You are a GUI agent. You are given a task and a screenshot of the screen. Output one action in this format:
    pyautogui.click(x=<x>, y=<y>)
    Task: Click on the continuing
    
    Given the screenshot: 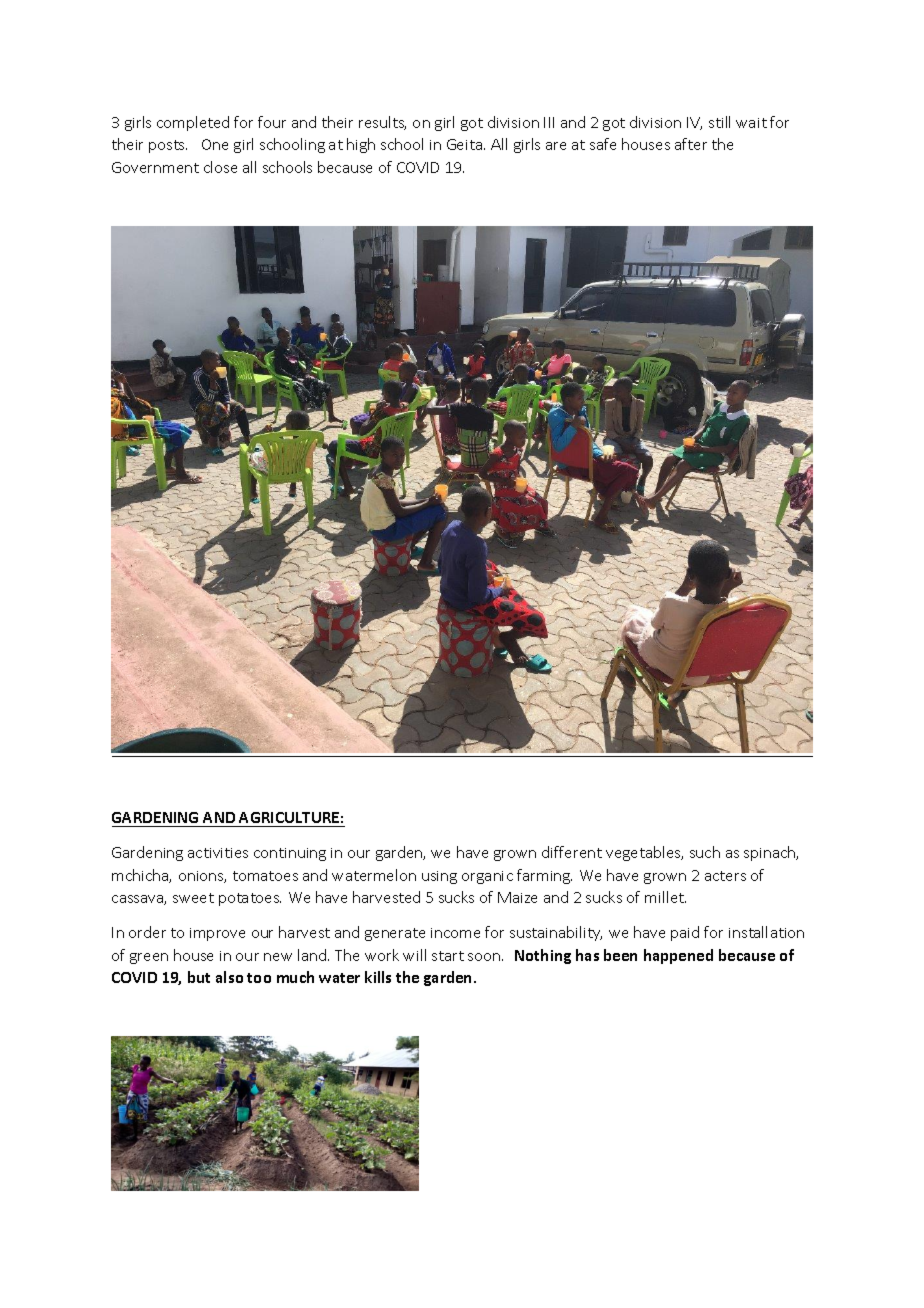 What is the action you would take?
    pyautogui.click(x=290, y=854)
